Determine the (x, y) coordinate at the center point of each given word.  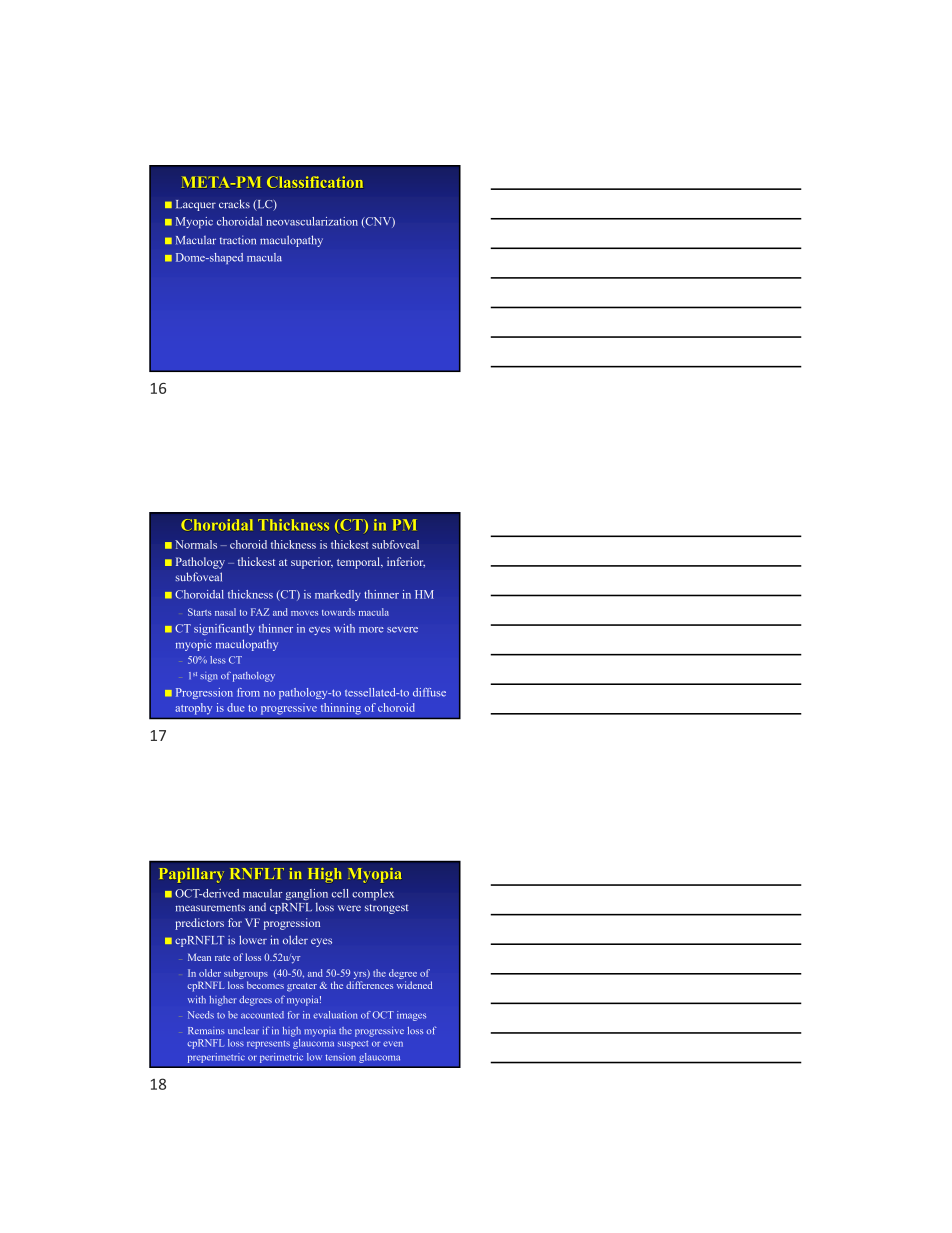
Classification (315, 182)
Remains (206, 1030)
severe (402, 630)
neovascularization (312, 221)
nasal (225, 612)
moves (304, 613)
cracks (234, 204)
